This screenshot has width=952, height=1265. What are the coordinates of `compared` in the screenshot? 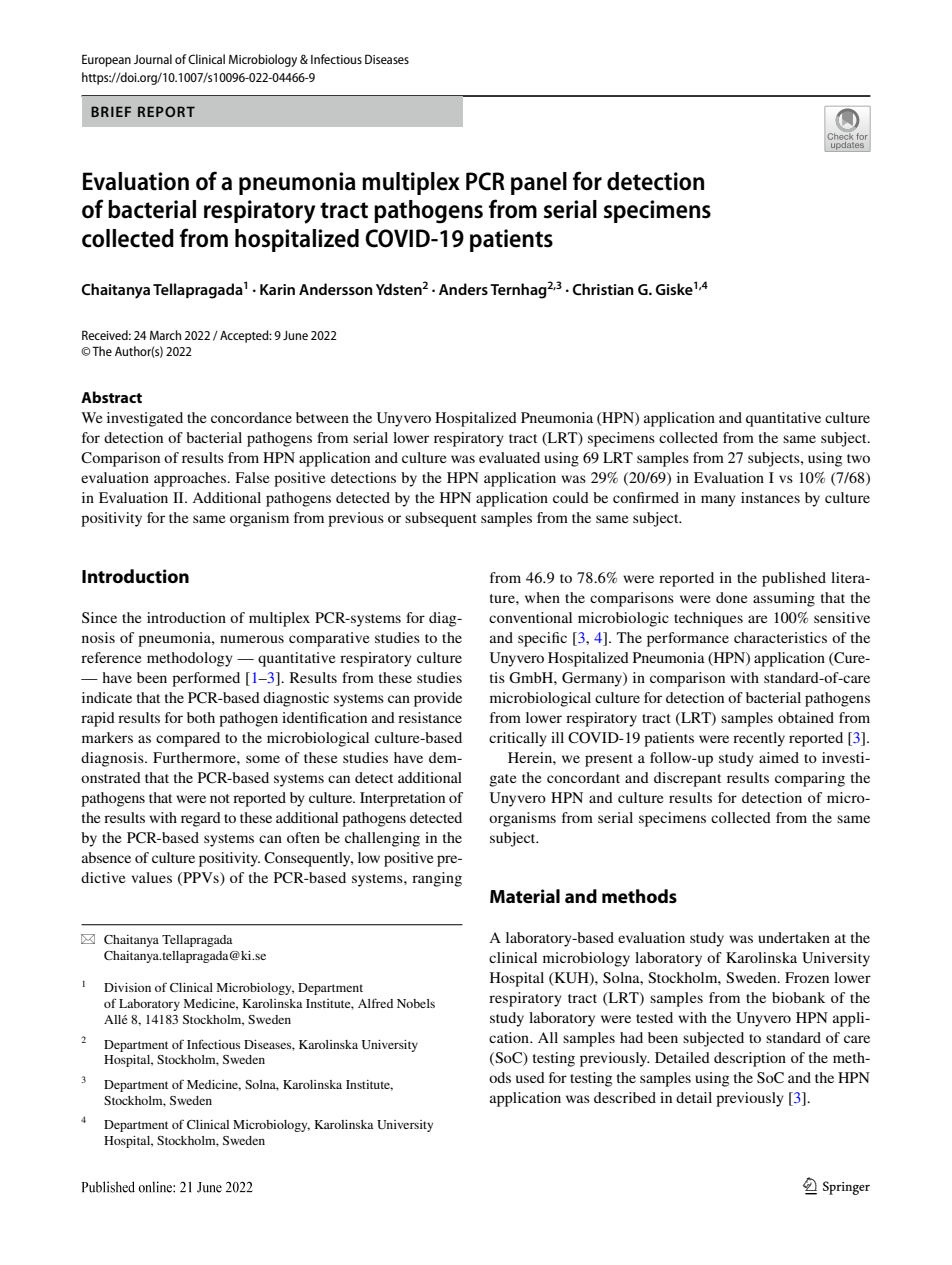 It's located at (188, 739).
